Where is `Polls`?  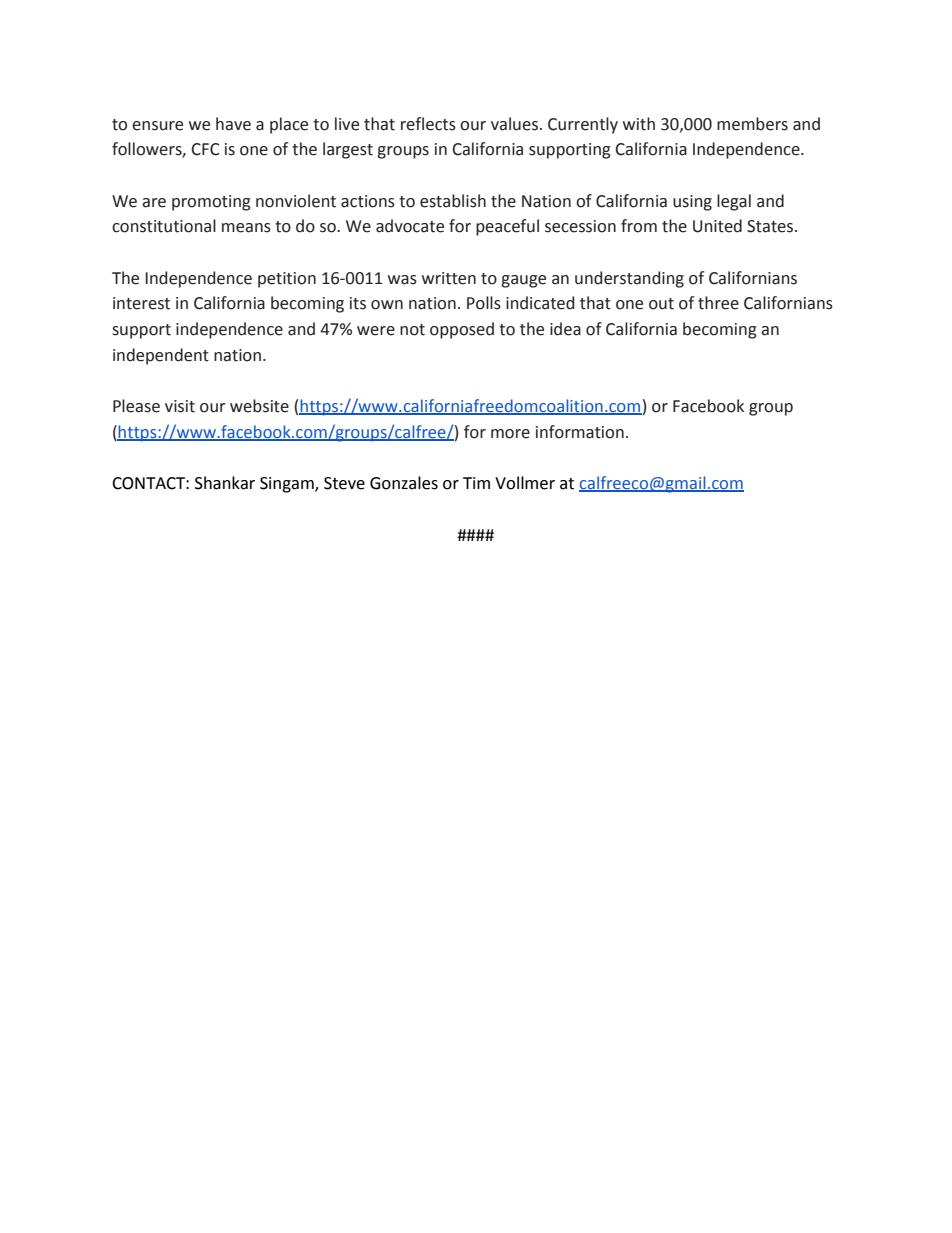
Polls is located at coordinates (484, 303).
